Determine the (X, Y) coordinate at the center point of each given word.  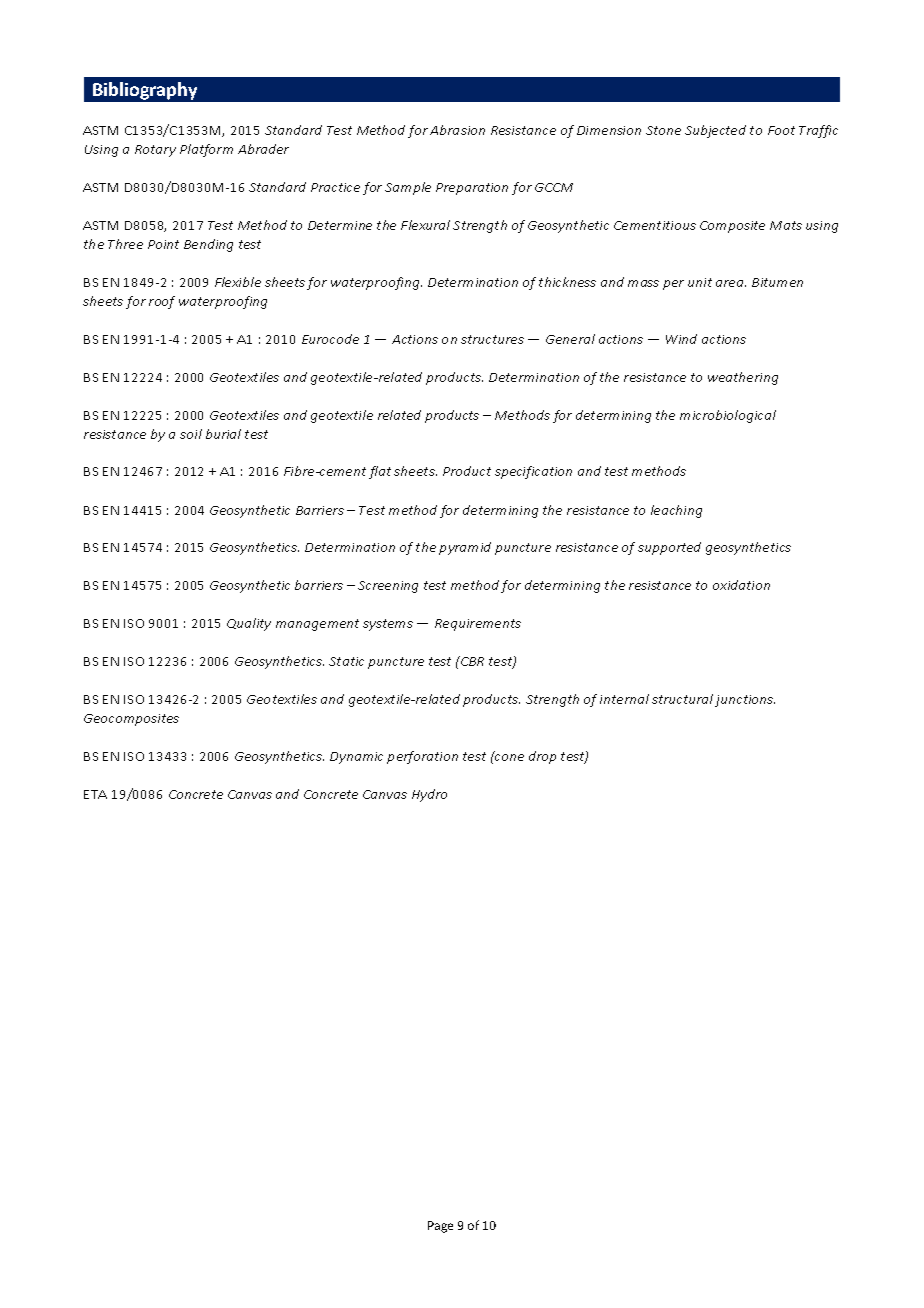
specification (533, 472)
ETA (95, 794)
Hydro (429, 795)
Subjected (715, 131)
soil (191, 434)
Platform (206, 150)
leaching (676, 511)
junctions (745, 701)
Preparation (472, 189)
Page (440, 1227)
